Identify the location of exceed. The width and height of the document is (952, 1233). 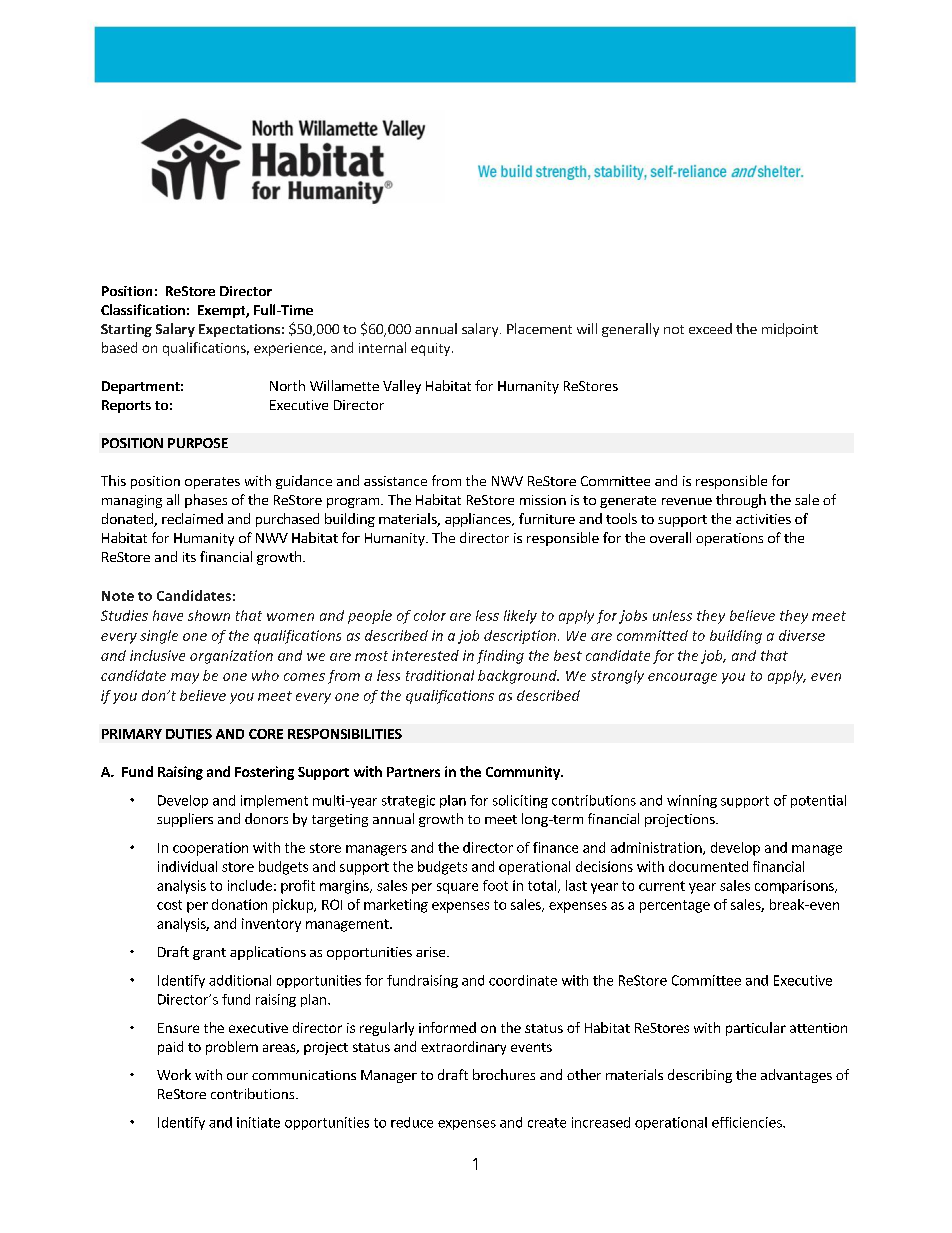
(710, 328).
